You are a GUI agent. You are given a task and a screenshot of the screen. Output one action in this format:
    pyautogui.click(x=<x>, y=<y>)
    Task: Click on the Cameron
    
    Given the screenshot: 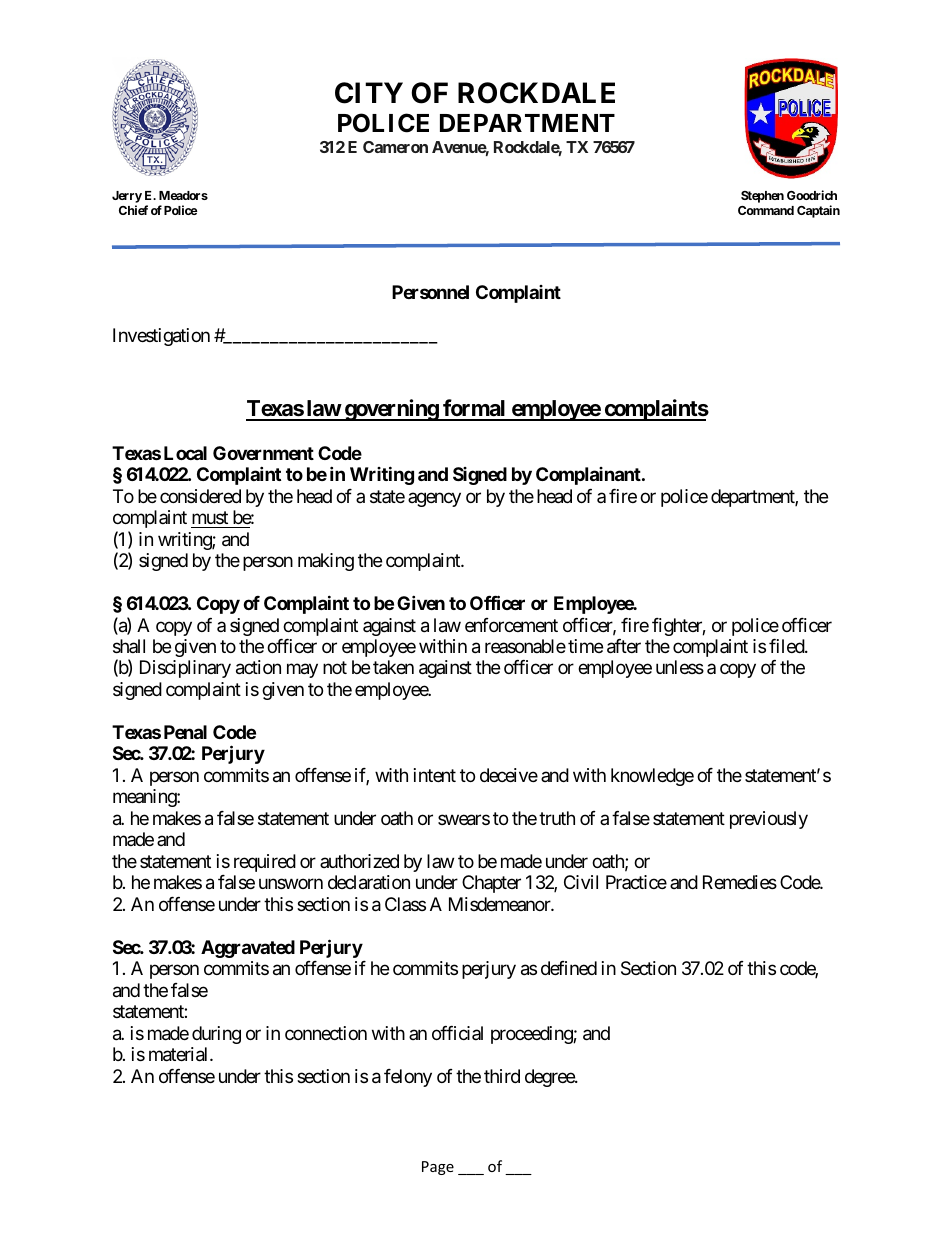 What is the action you would take?
    pyautogui.click(x=395, y=147)
